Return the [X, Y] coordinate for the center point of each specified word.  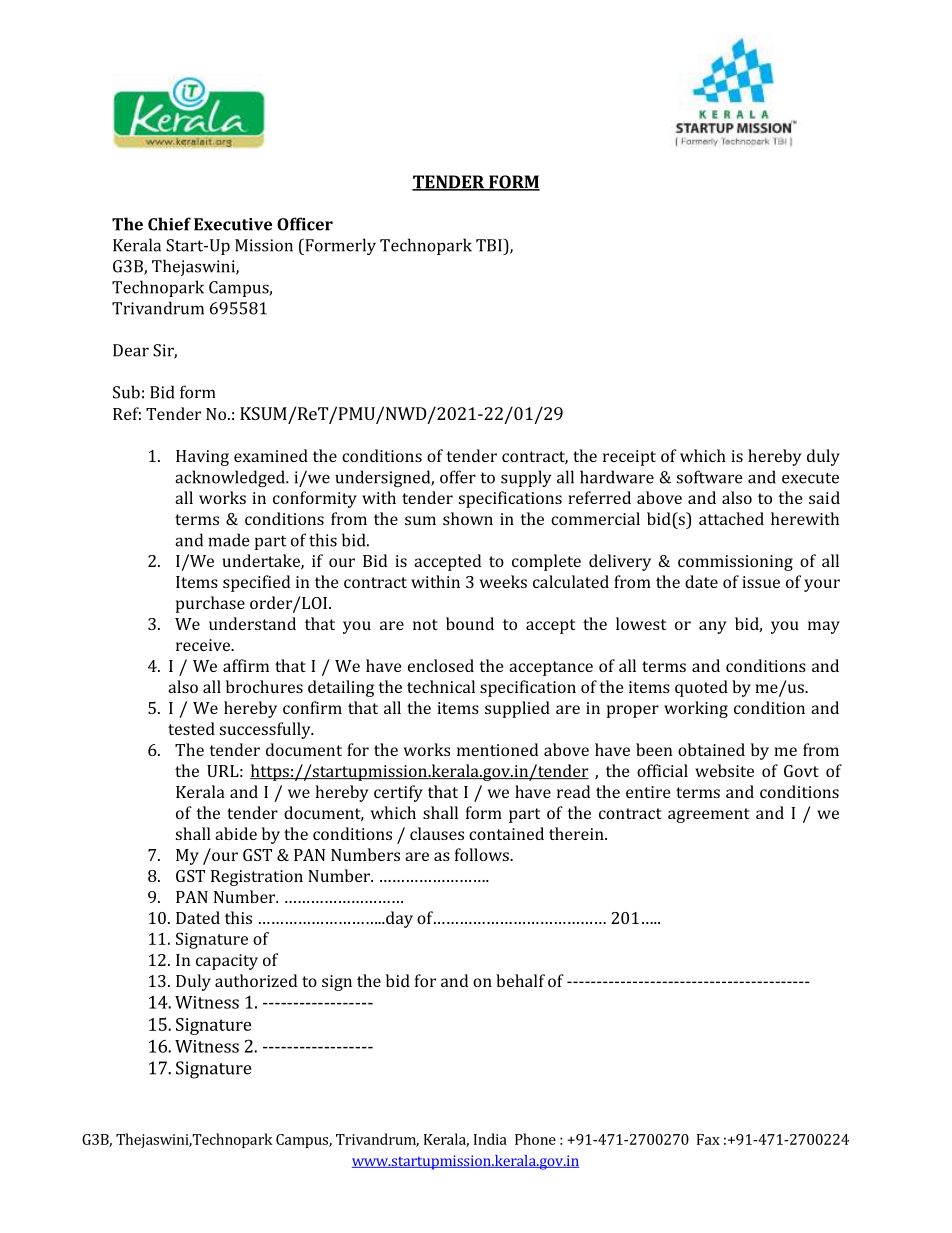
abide [236, 833]
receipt [629, 458]
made [229, 540]
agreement [709, 815]
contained [506, 833]
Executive [233, 224]
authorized [256, 980]
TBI [490, 245]
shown [468, 518]
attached [731, 518]
